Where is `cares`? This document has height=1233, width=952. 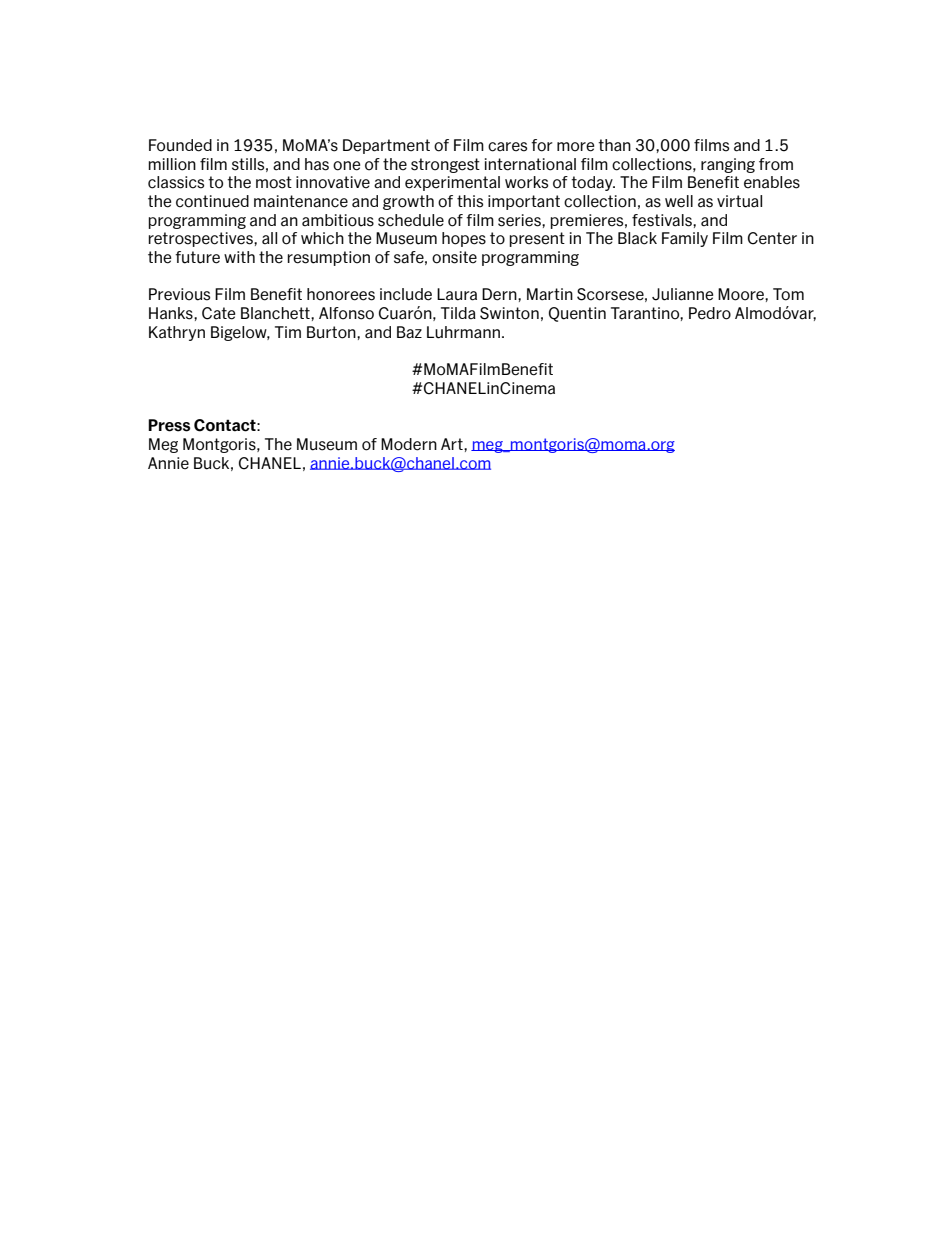 cares is located at coordinates (507, 147).
